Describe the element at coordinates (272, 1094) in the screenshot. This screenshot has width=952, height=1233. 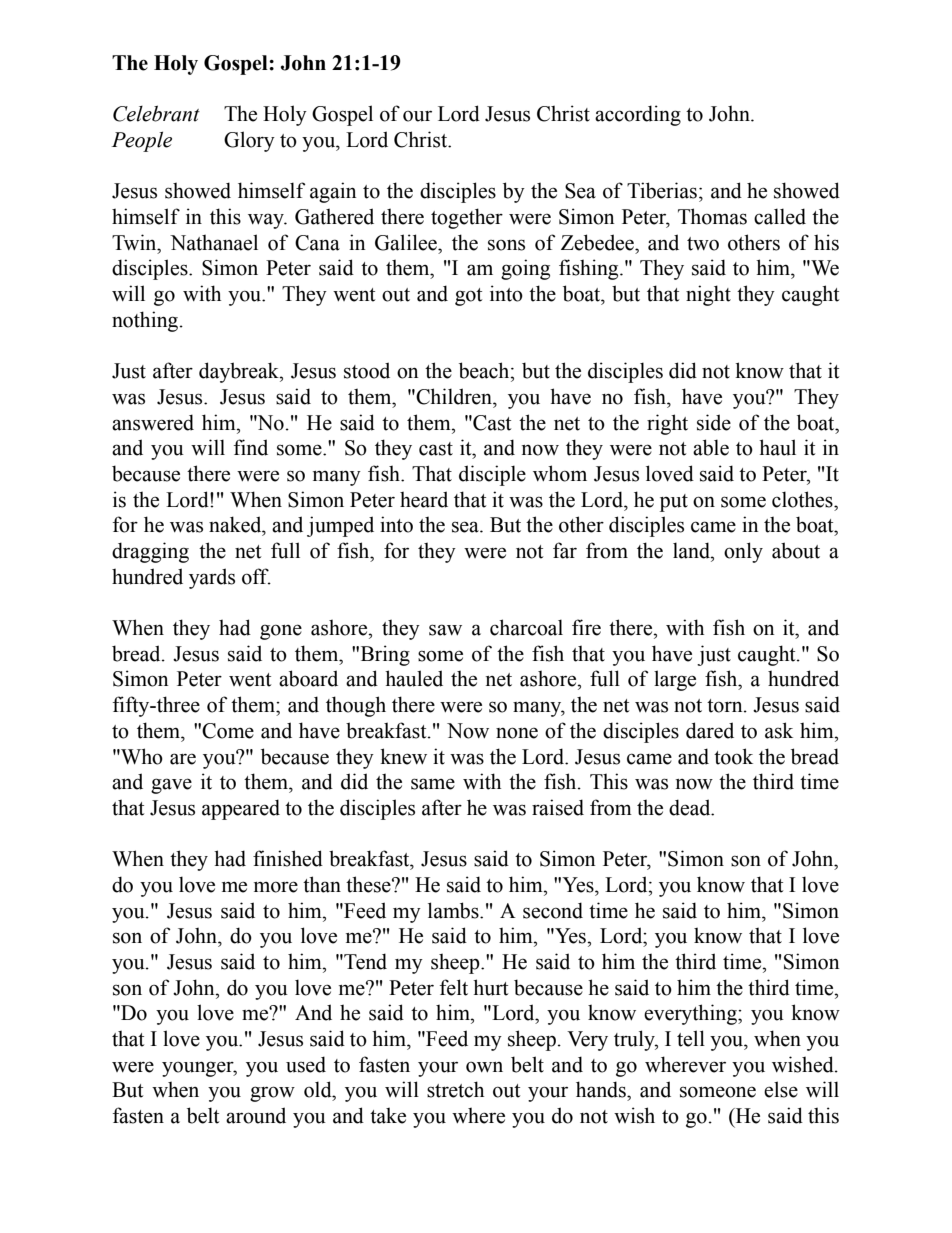
I see `grow` at that location.
